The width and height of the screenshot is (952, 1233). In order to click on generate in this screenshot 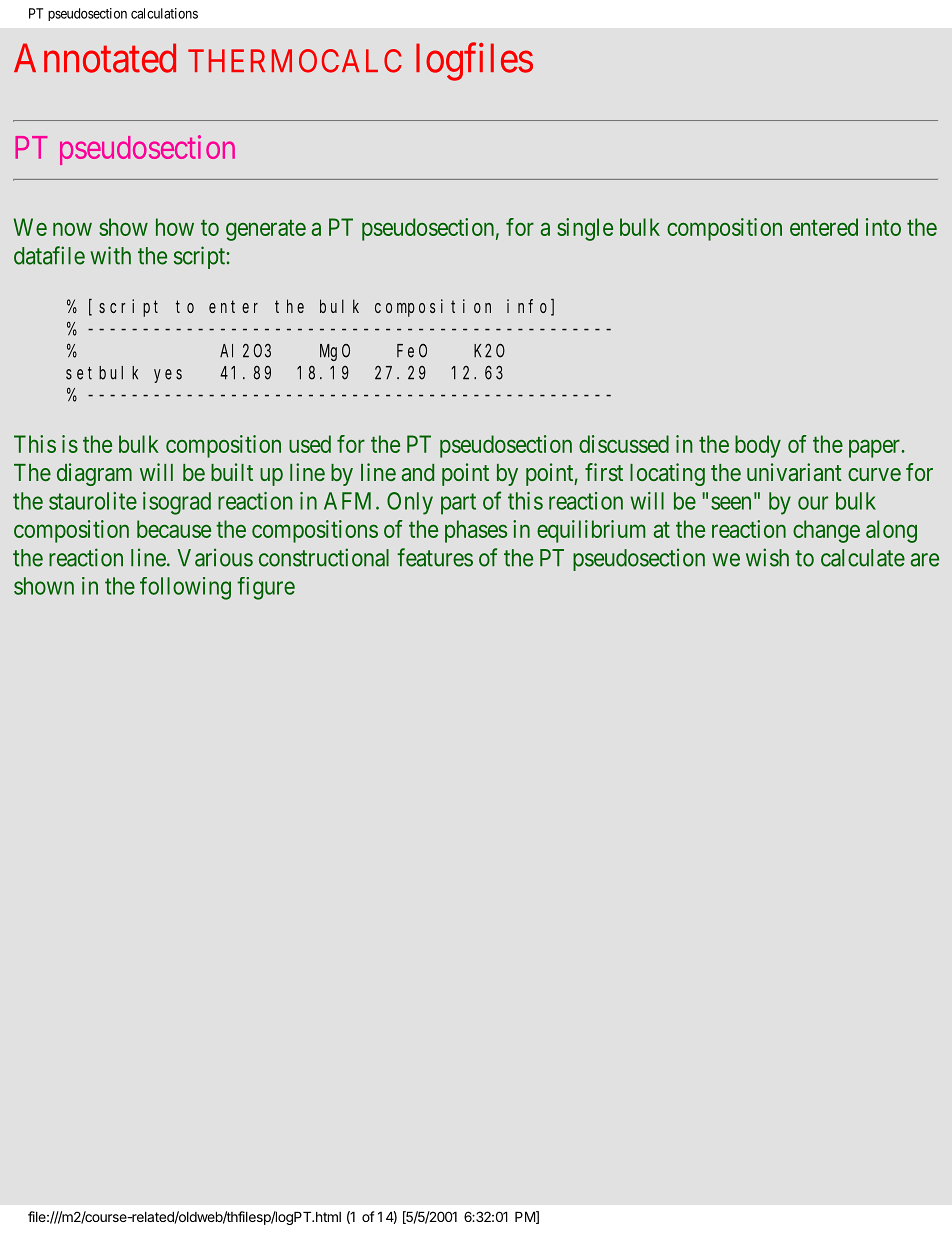, I will do `click(266, 230)`.
